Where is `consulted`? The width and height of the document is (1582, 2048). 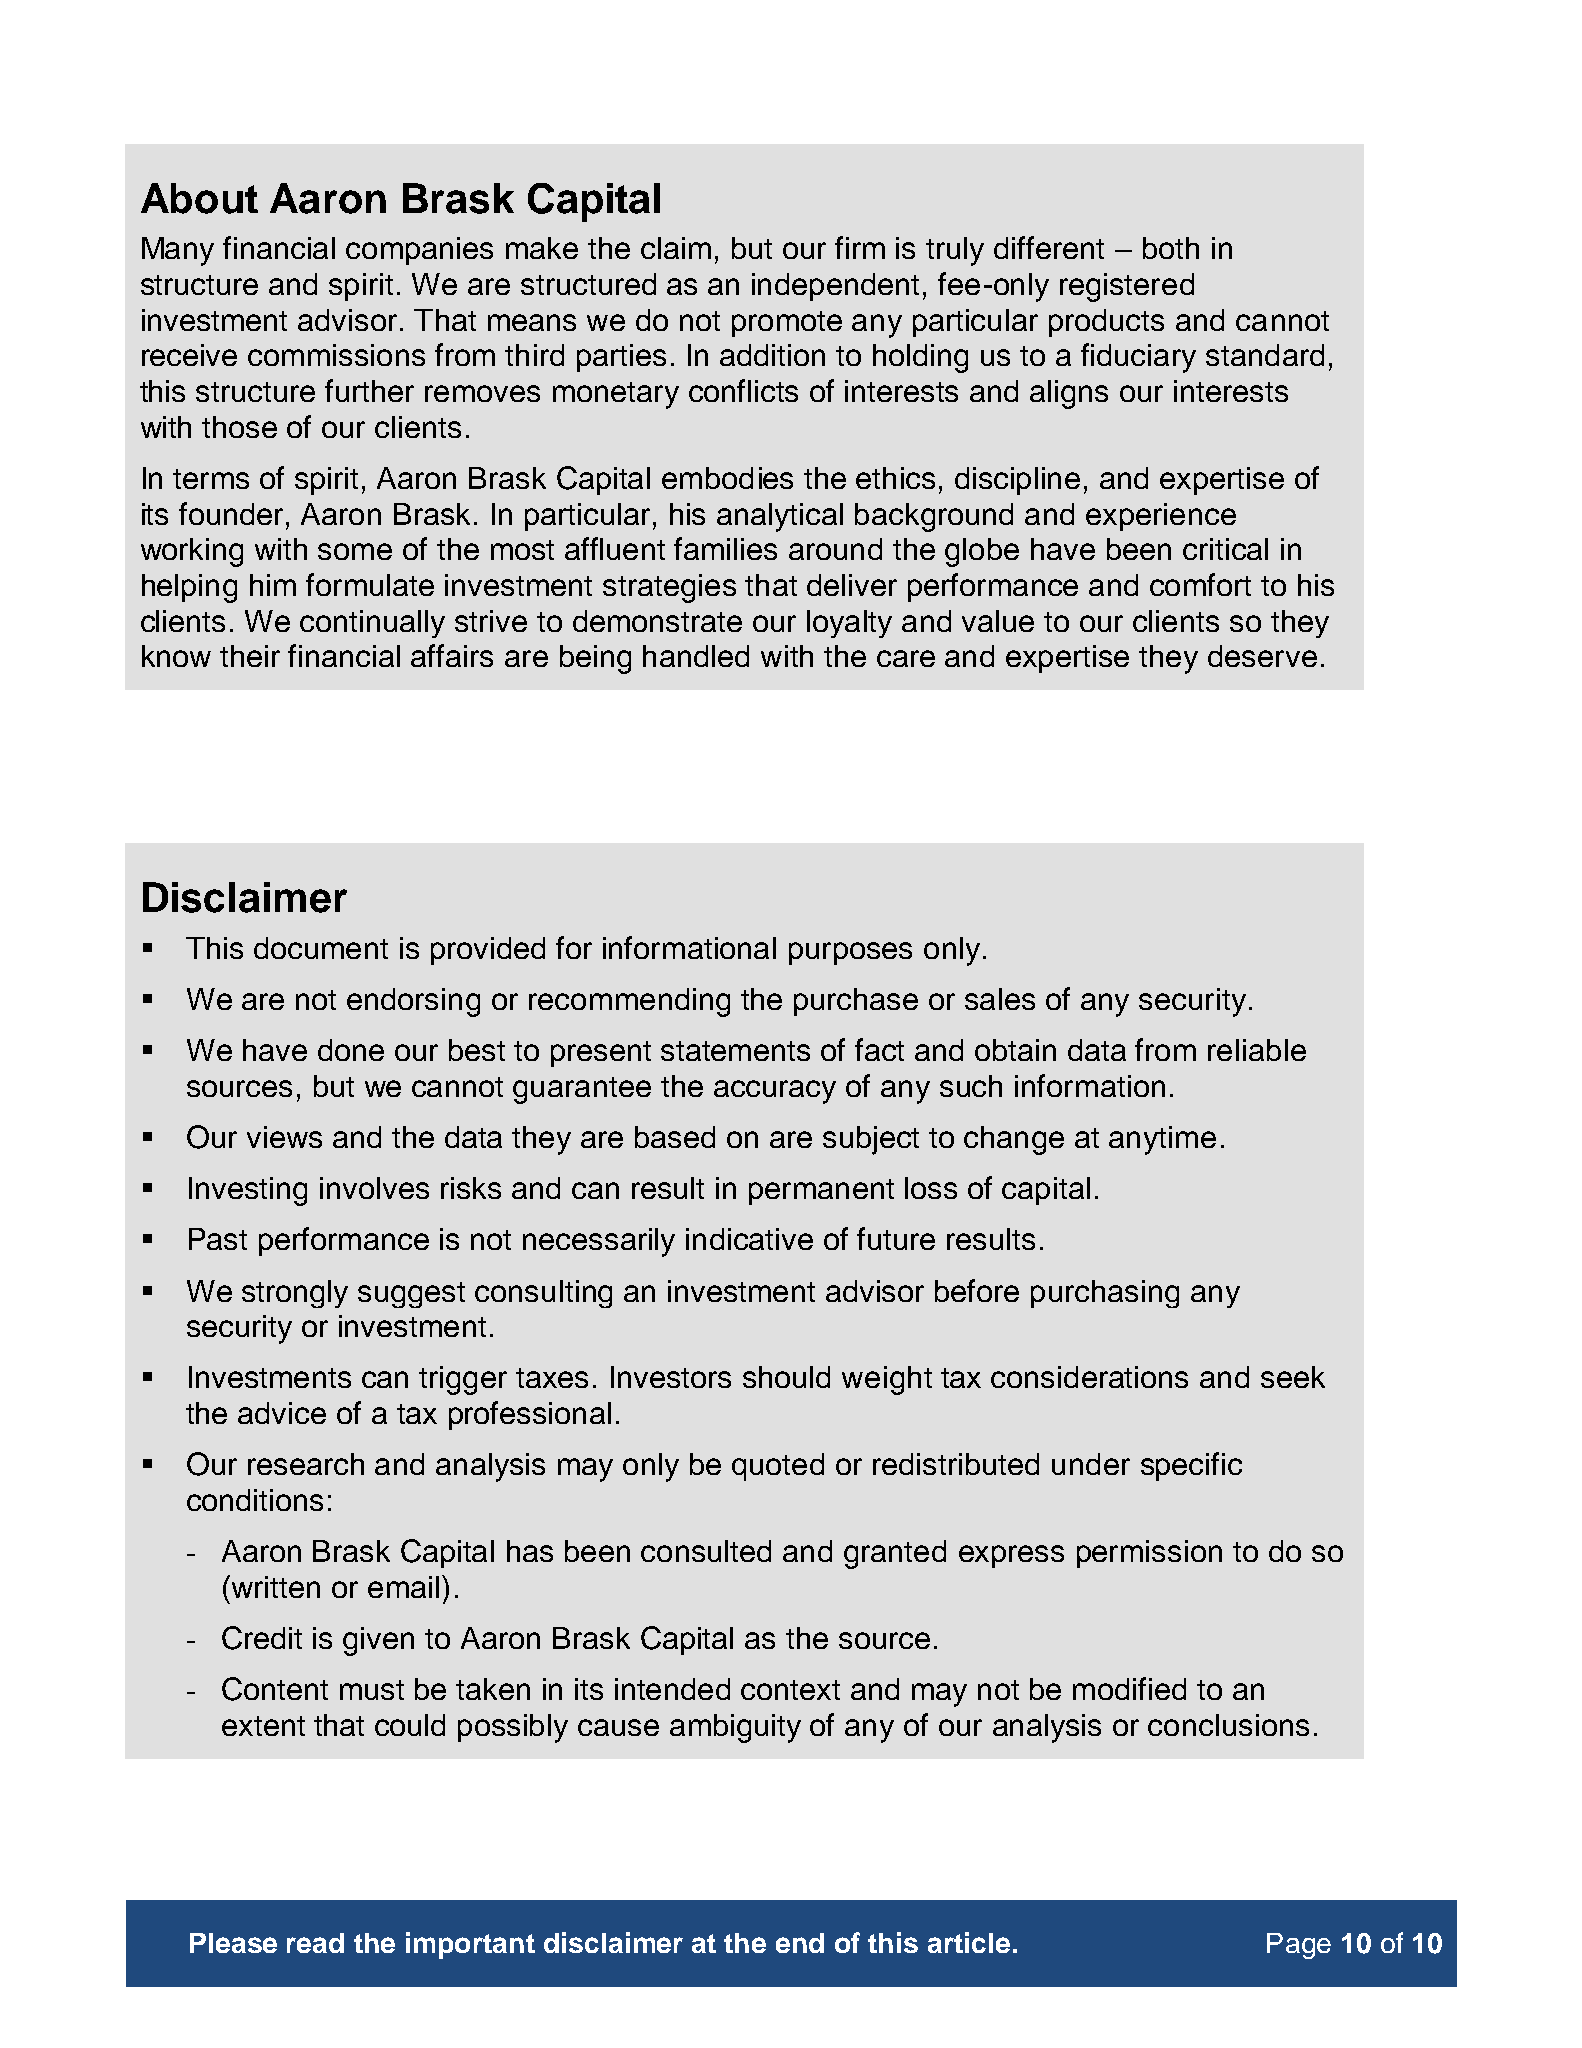 consulted is located at coordinates (706, 1551).
